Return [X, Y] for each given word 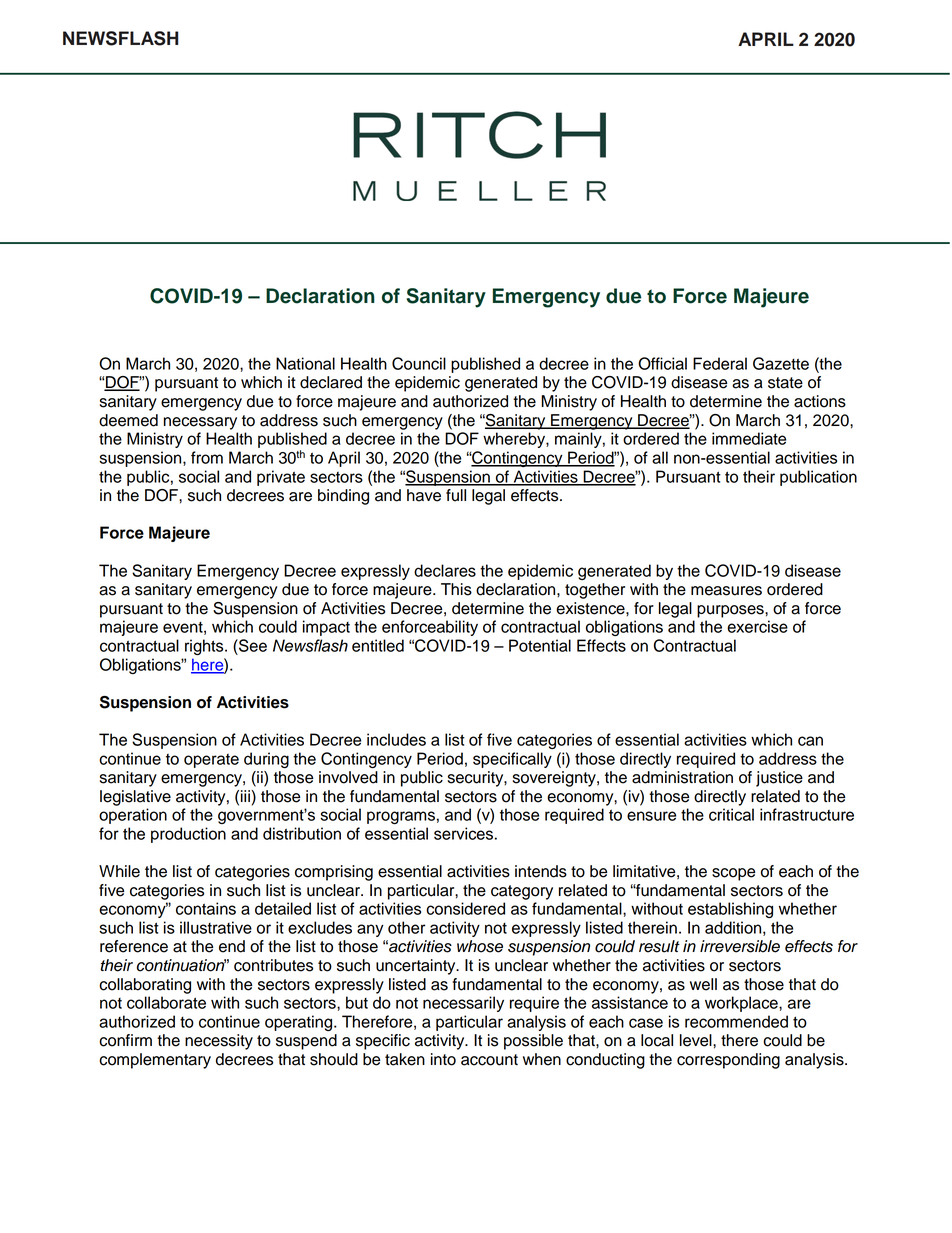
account [489, 1060]
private [281, 478]
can [810, 741]
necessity [219, 1042]
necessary [200, 423]
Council [419, 363]
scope [733, 874]
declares [445, 570]
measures [726, 591]
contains [206, 908]
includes [396, 739]
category [522, 892]
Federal [720, 363]
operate [211, 761]
